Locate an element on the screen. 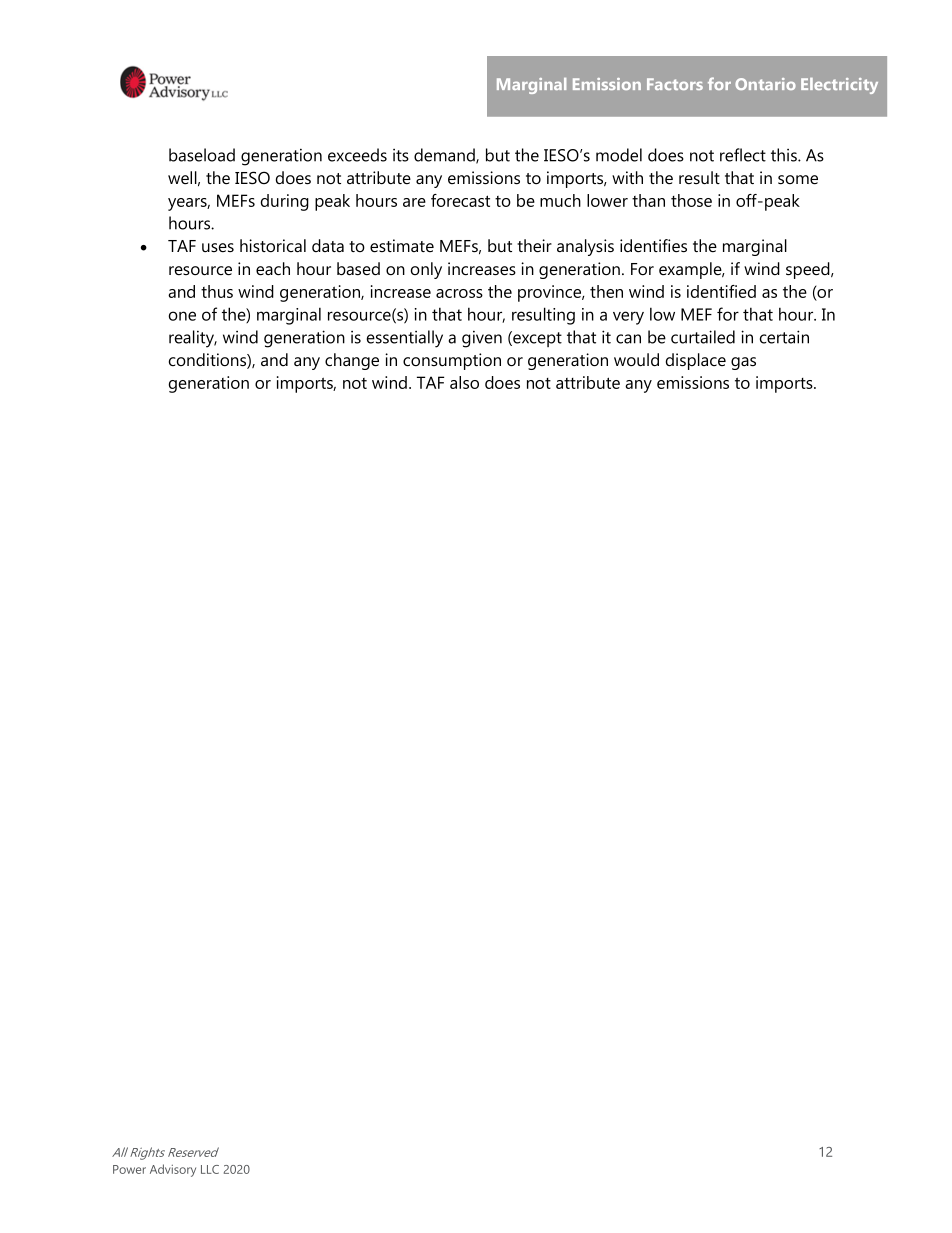 The height and width of the screenshot is (1233, 952). given is located at coordinates (482, 339).
